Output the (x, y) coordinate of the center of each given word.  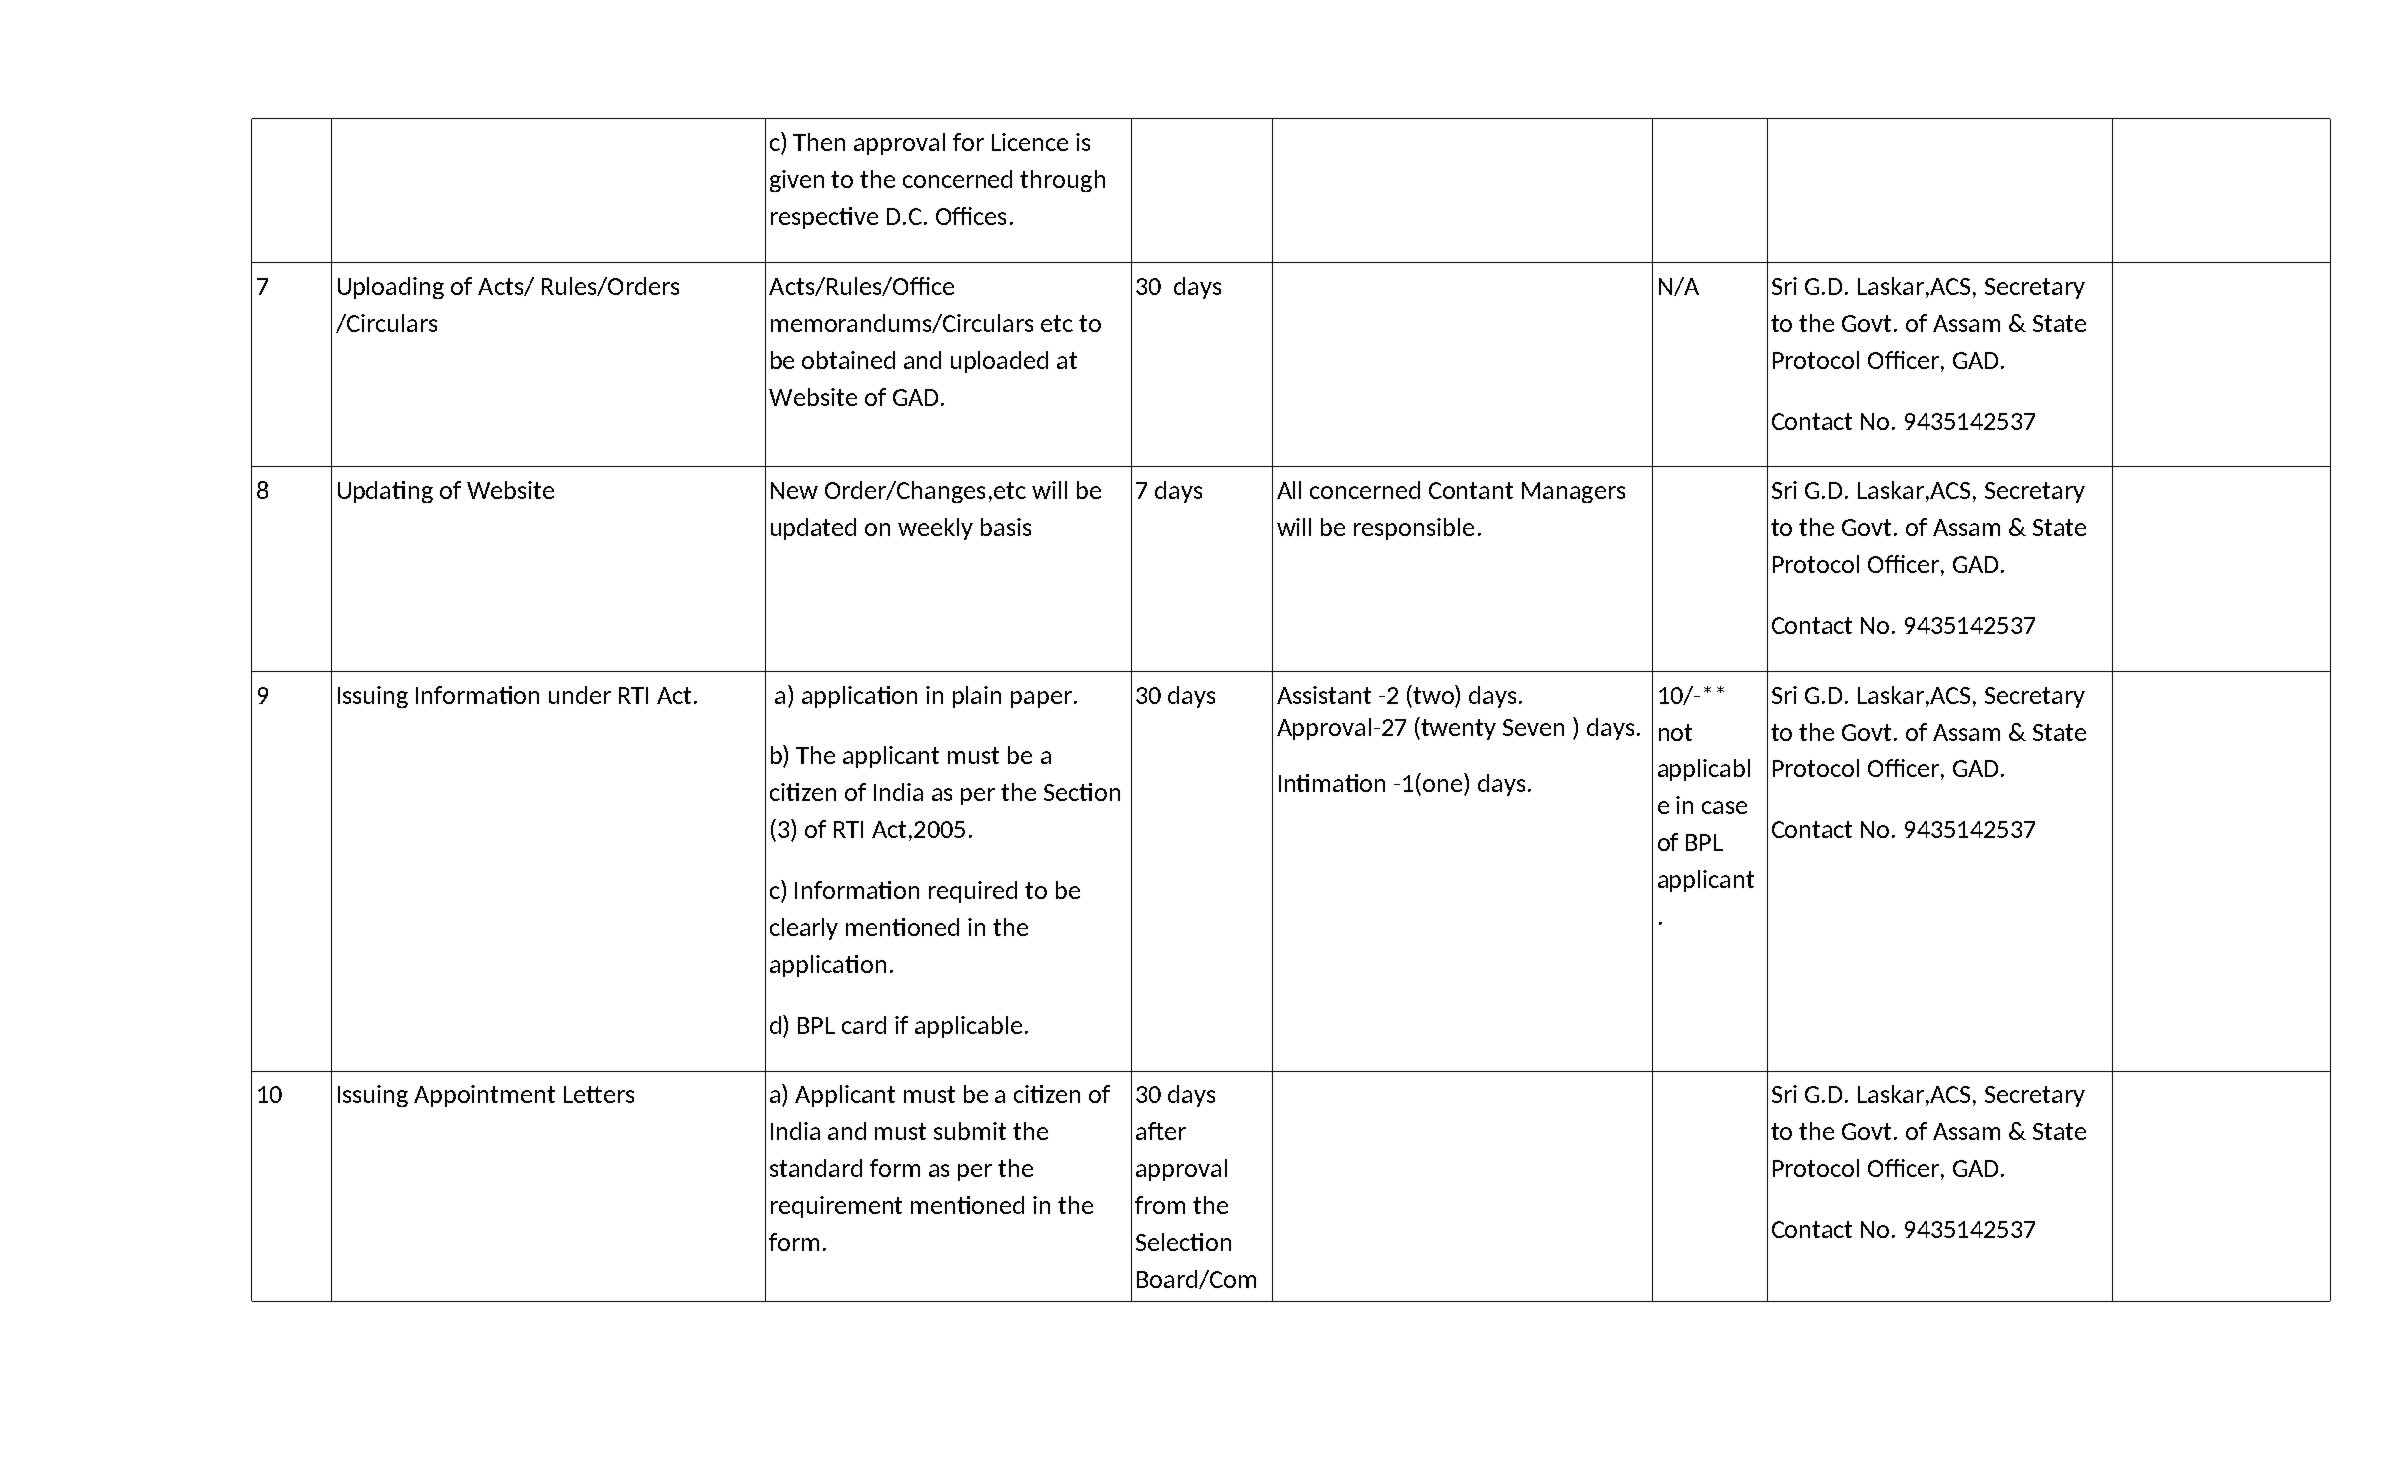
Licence (1030, 142)
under (580, 695)
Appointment (484, 1096)
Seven (1533, 727)
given (797, 181)
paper (1041, 699)
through (1062, 181)
